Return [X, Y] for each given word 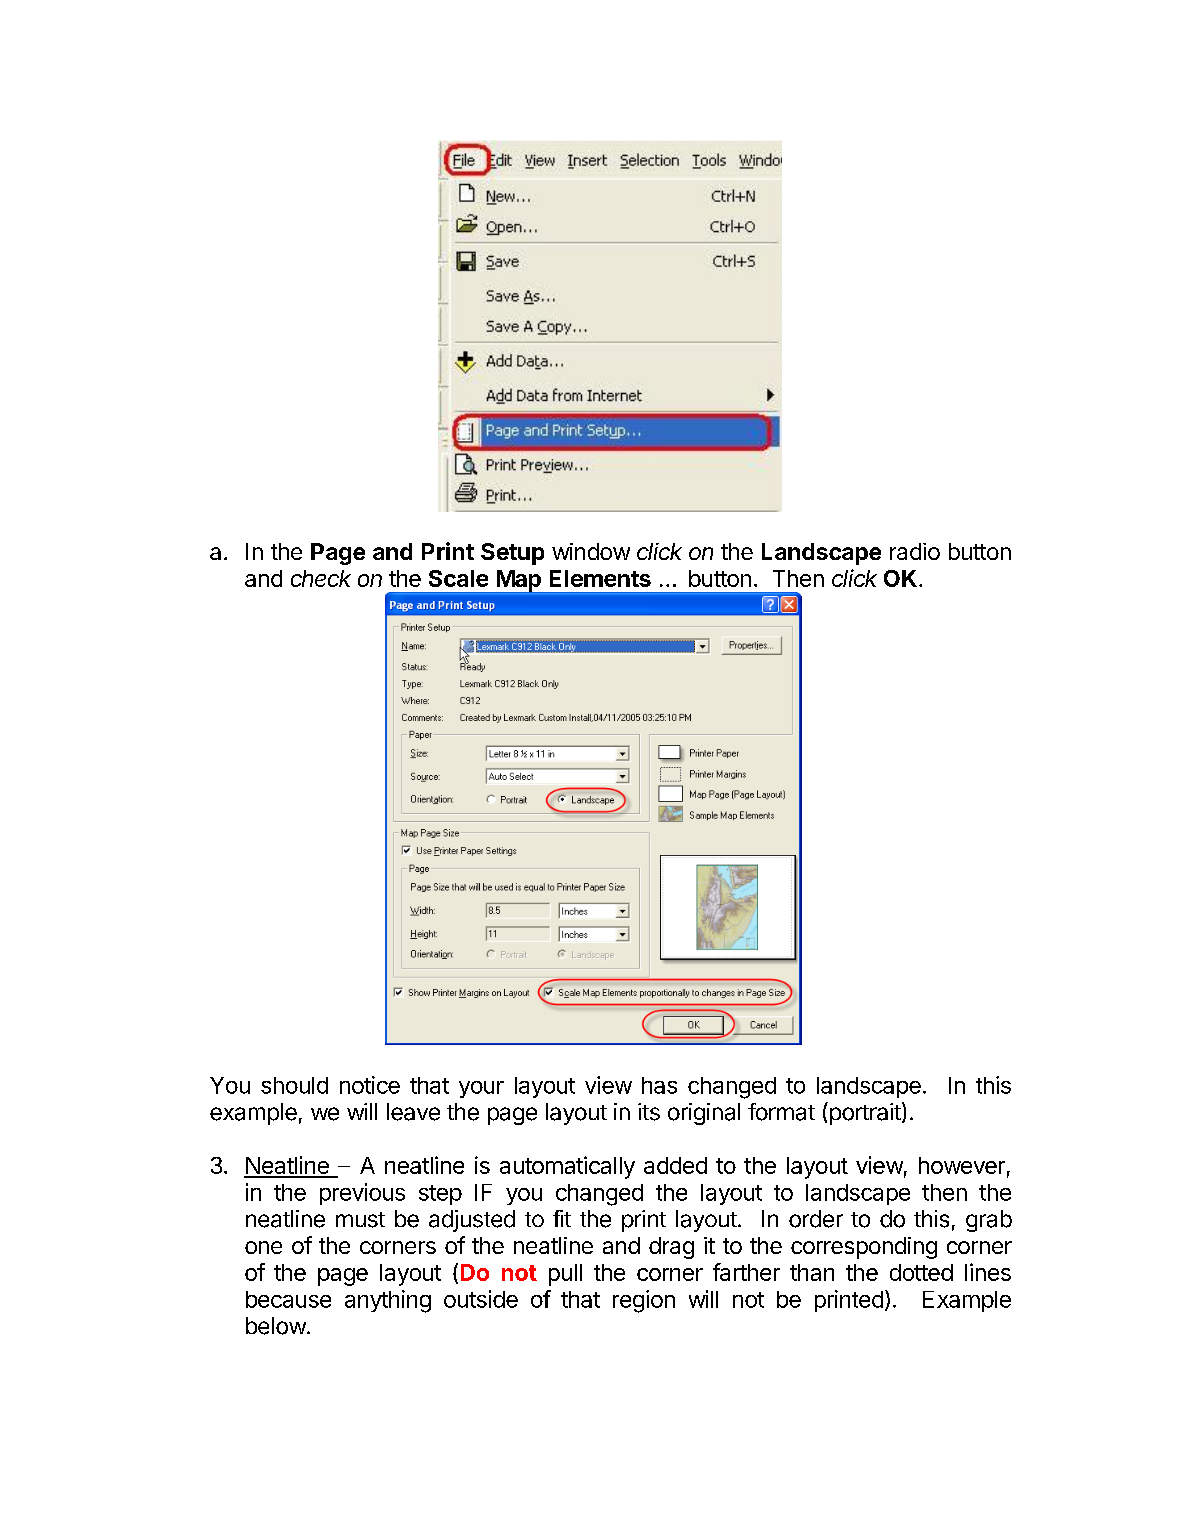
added [675, 1165]
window [591, 551]
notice [370, 1085]
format [781, 1112]
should [294, 1085]
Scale [458, 578]
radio [915, 551]
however [962, 1165]
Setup [512, 554]
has [659, 1085]
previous [362, 1194]
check [321, 578]
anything [388, 1301]
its [649, 1112]
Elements [600, 578]
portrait [865, 1113]
